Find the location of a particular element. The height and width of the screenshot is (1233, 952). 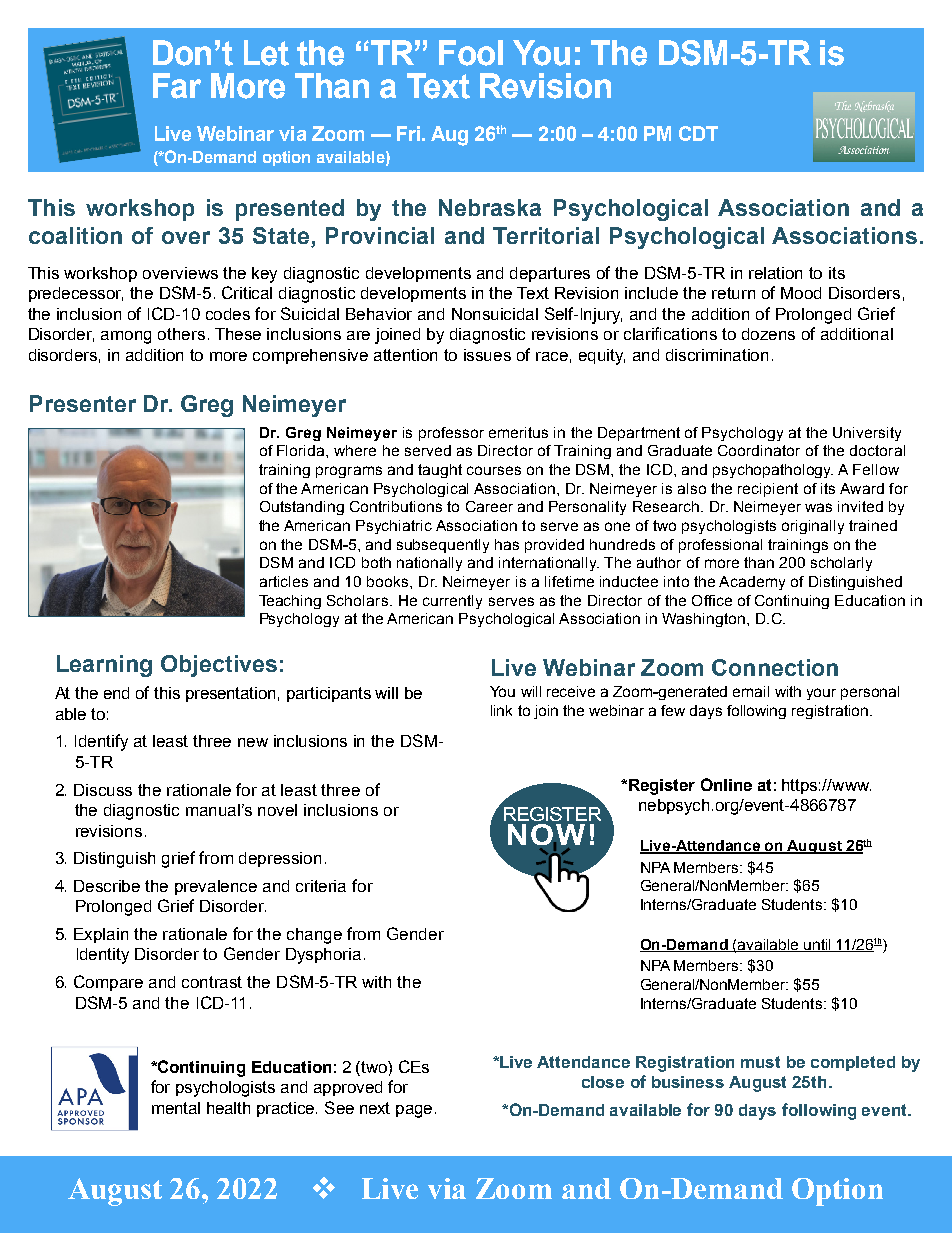

must is located at coordinates (760, 1062).
